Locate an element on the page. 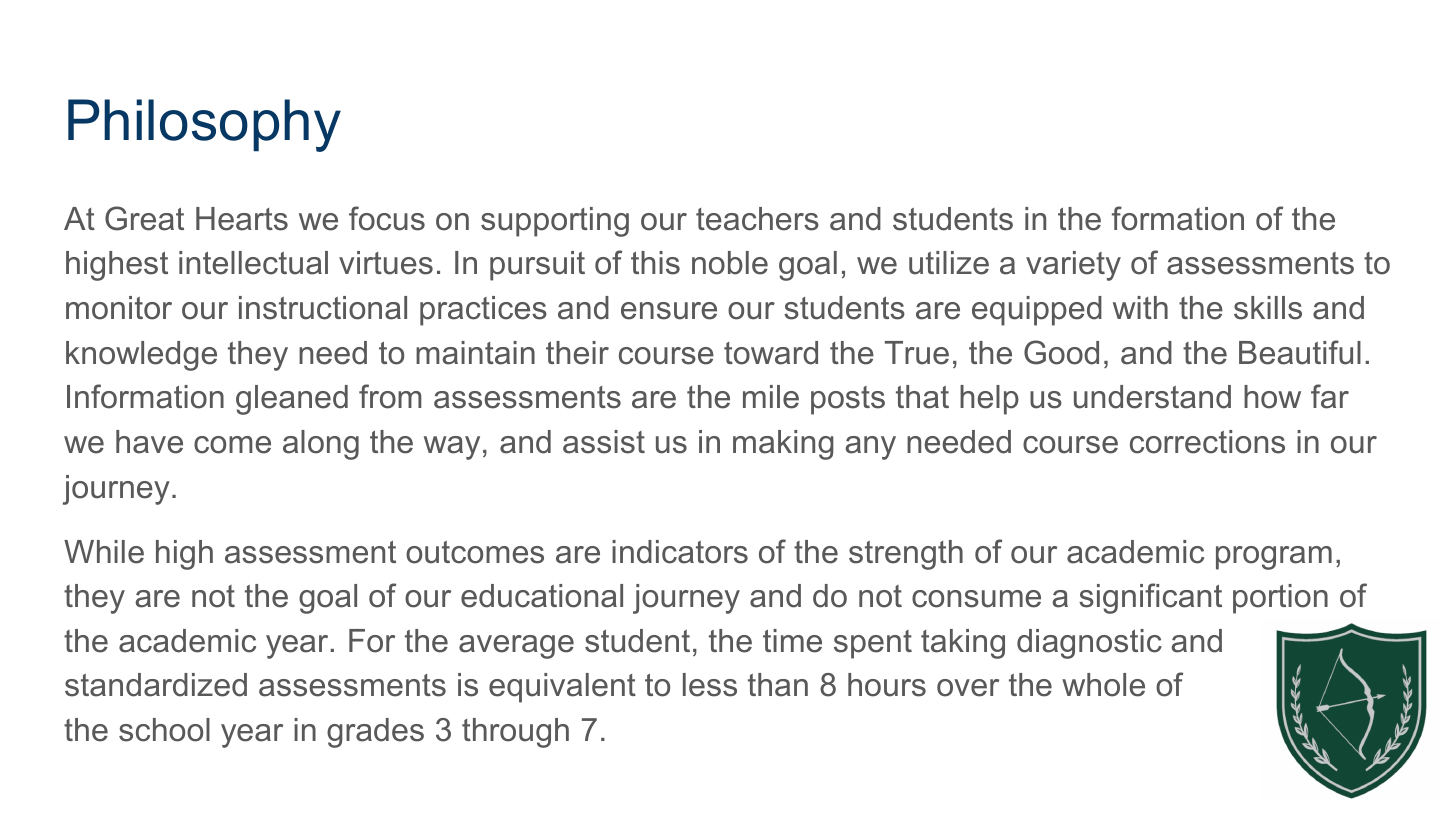 The image size is (1456, 819). program is located at coordinates (1274, 558).
